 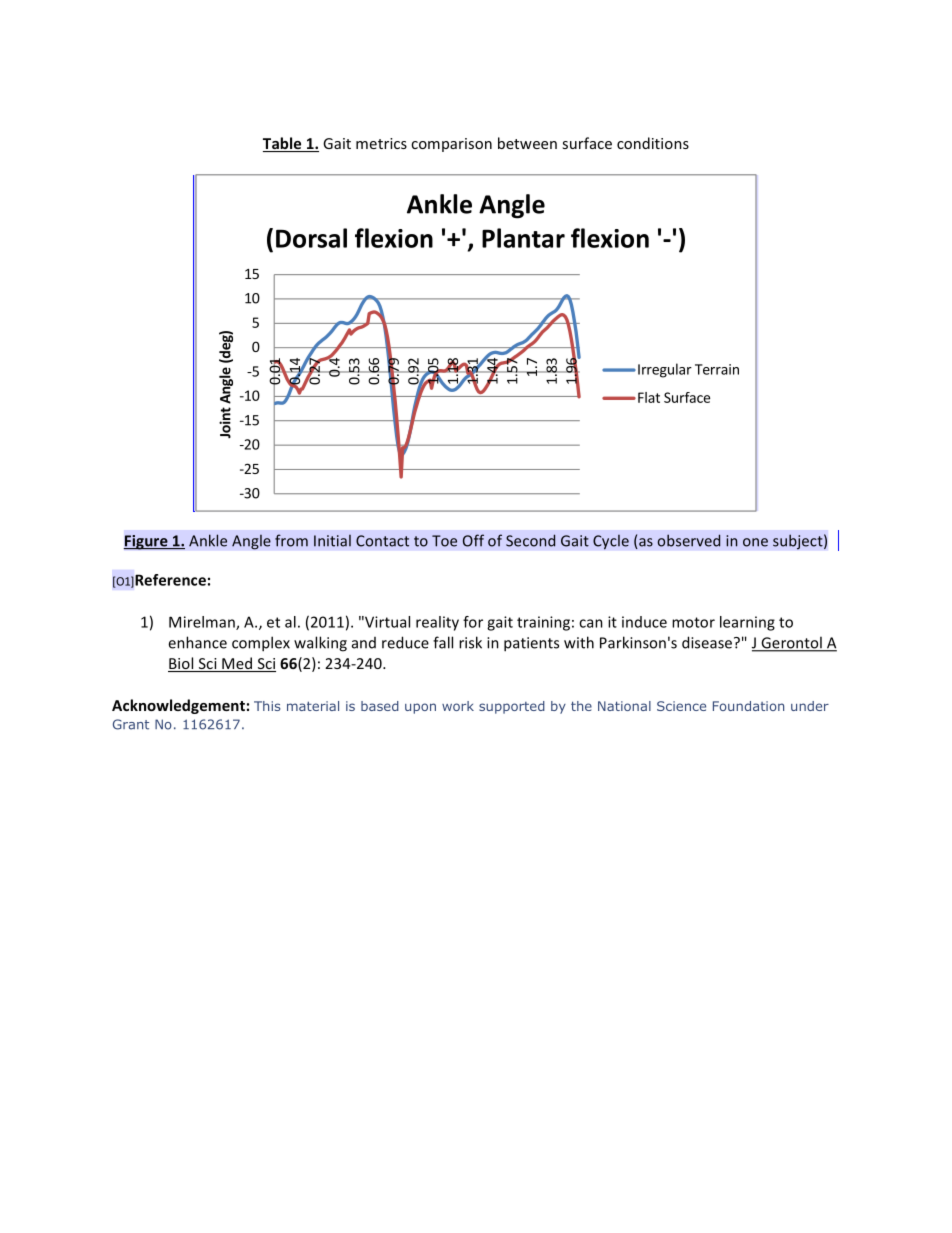 What do you see at coordinates (311, 238) in the screenshot?
I see `Dorsal` at bounding box center [311, 238].
